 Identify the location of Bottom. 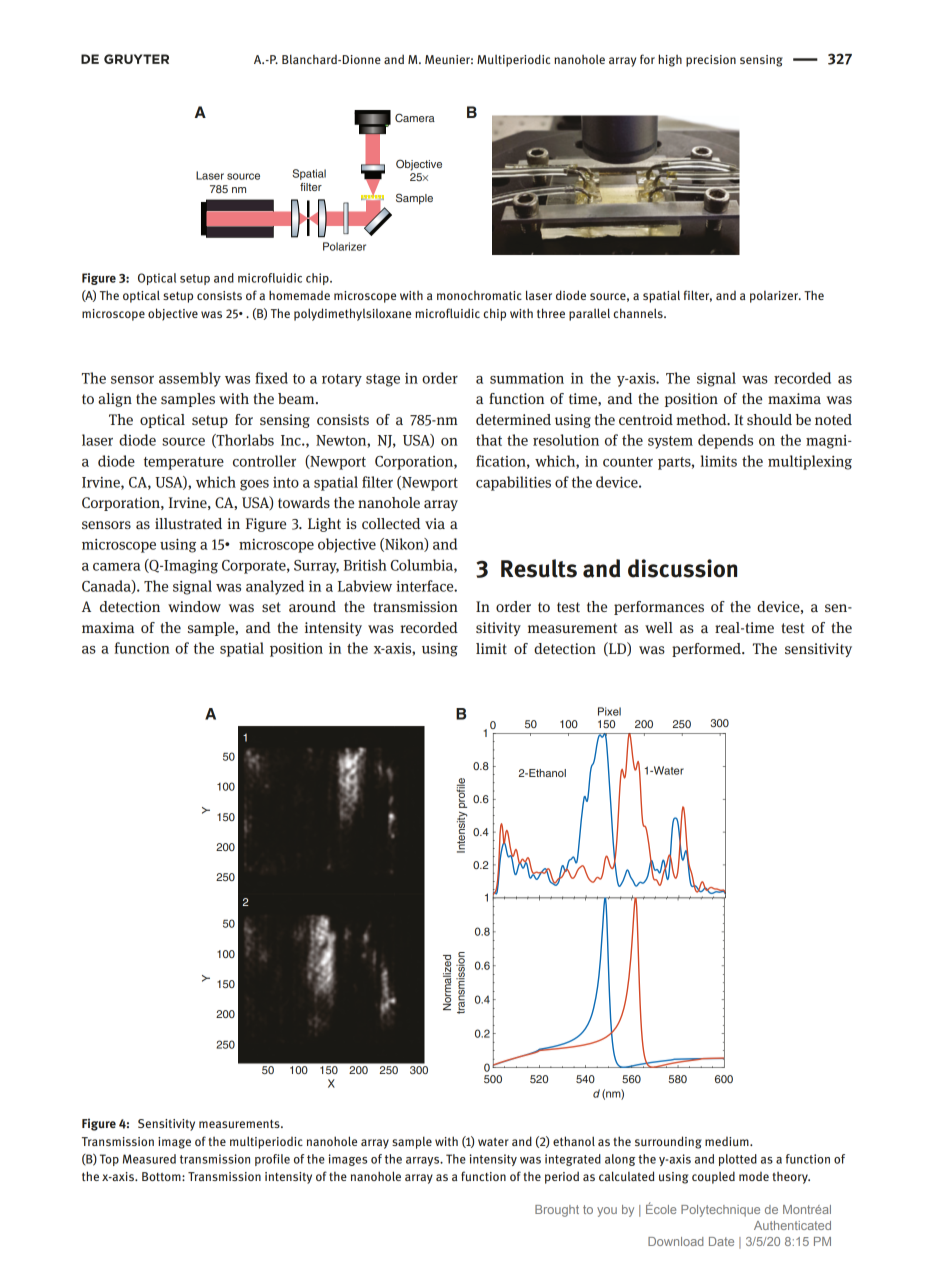
(162, 1176).
